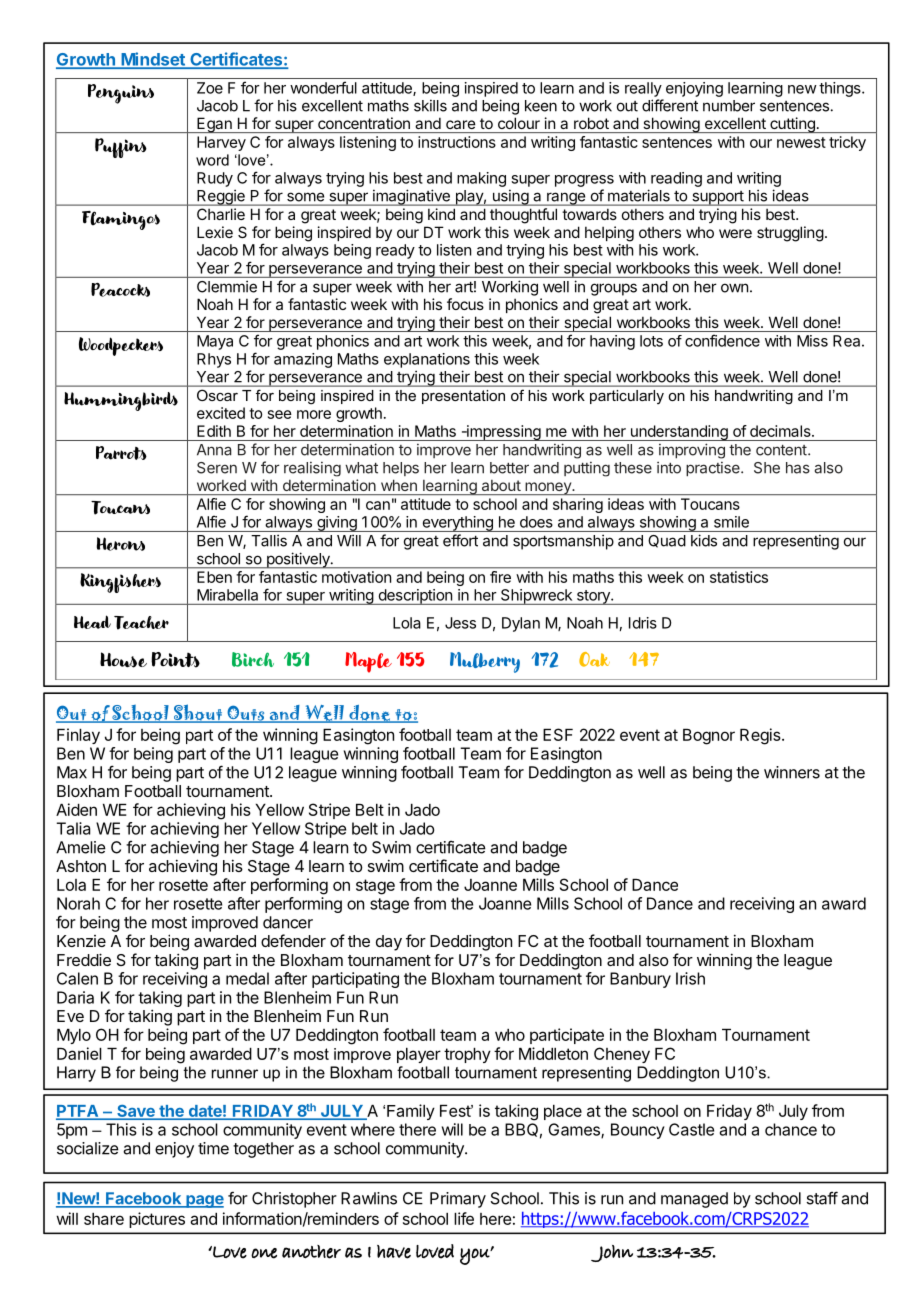 This document has height=1308, width=924. What do you see at coordinates (460, 540) in the document?
I see `effort` at bounding box center [460, 540].
